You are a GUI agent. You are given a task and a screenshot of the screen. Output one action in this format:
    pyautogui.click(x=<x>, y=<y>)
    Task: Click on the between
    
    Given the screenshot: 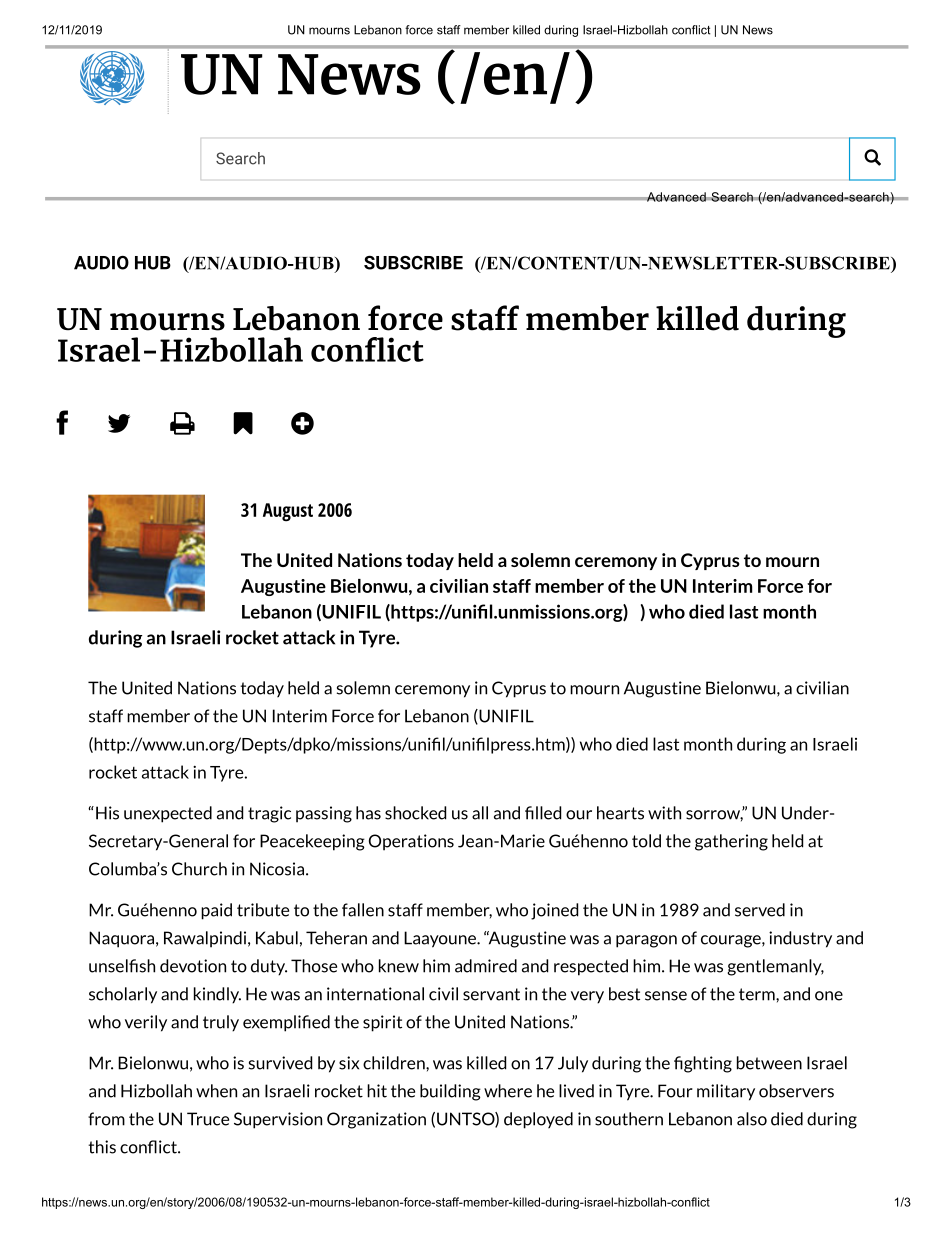 What is the action you would take?
    pyautogui.click(x=769, y=1063)
